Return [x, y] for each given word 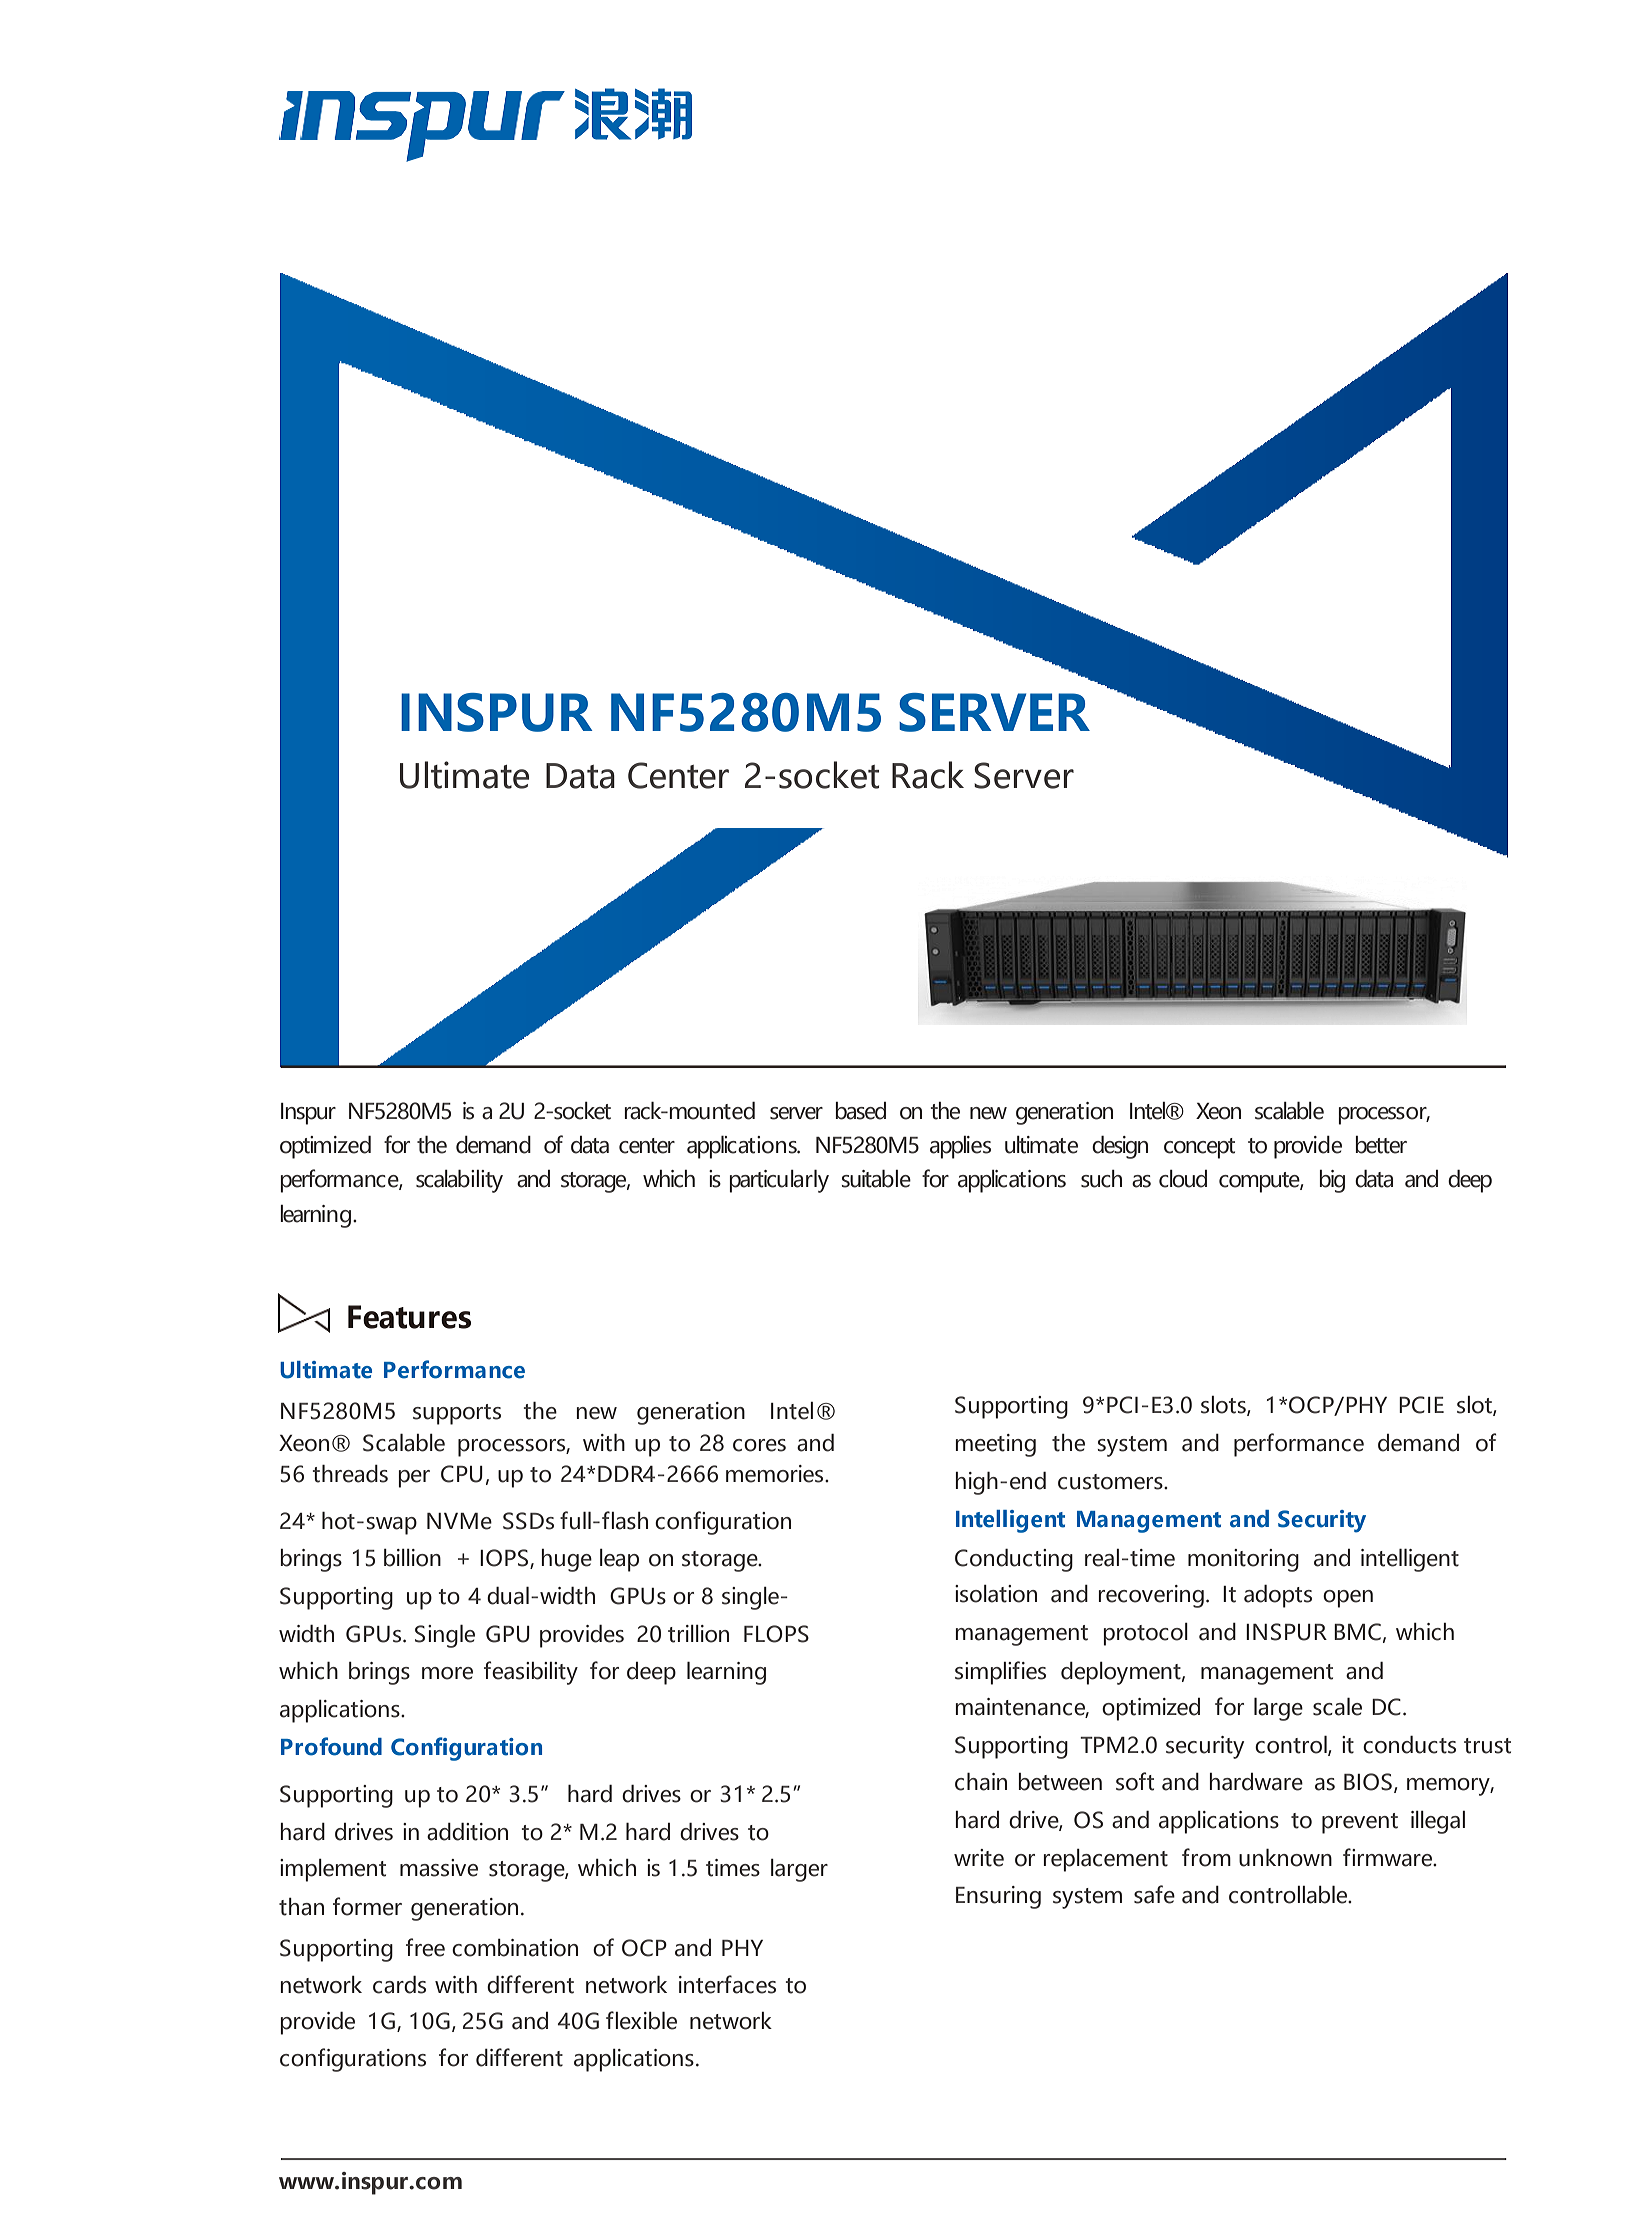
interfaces [727, 1984]
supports [457, 1414]
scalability [459, 1181]
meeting [995, 1445]
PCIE [1421, 1405]
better [1381, 1145]
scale [1337, 1707]
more [447, 1673]
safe [1154, 1894]
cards [399, 1985]
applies [960, 1147]
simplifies [1000, 1673]
